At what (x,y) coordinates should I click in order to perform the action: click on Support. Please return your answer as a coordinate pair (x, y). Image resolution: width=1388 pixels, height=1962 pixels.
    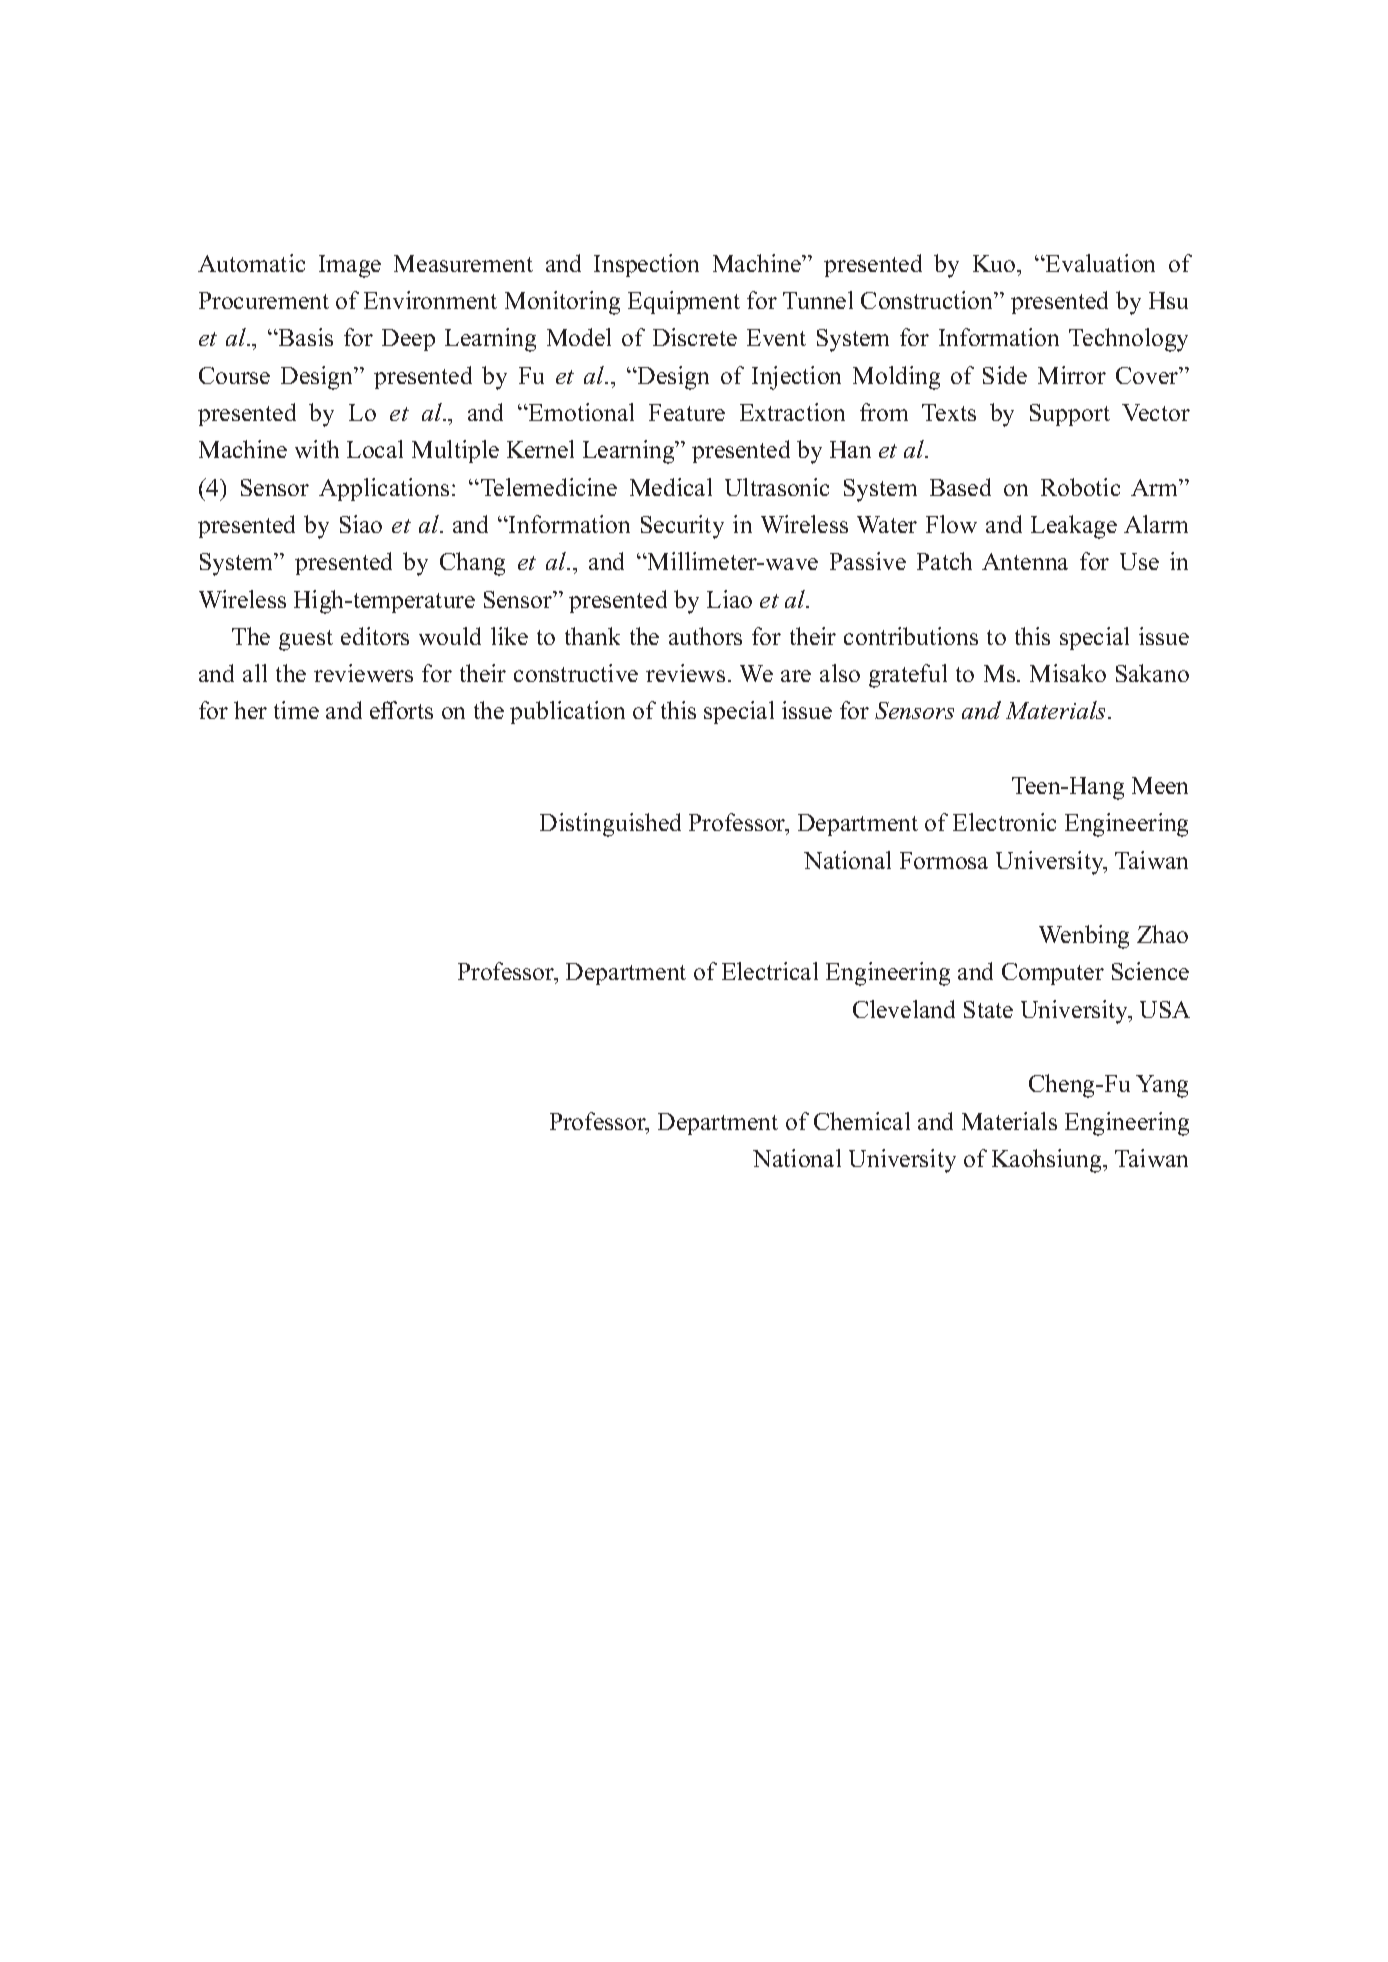
    Looking at the image, I should click on (1070, 415).
